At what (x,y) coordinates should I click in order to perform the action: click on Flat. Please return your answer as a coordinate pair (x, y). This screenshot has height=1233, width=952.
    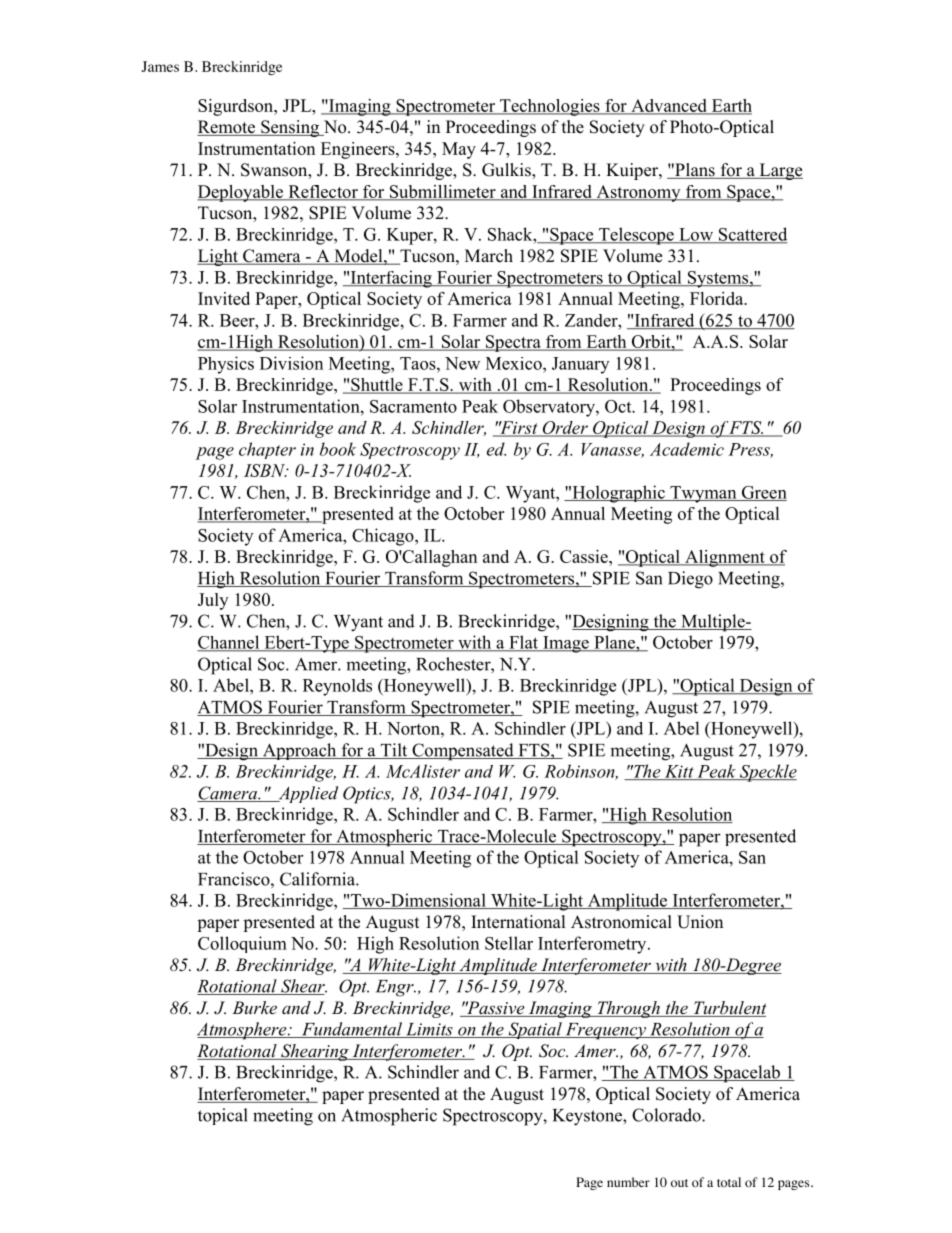
    Looking at the image, I should click on (524, 643).
